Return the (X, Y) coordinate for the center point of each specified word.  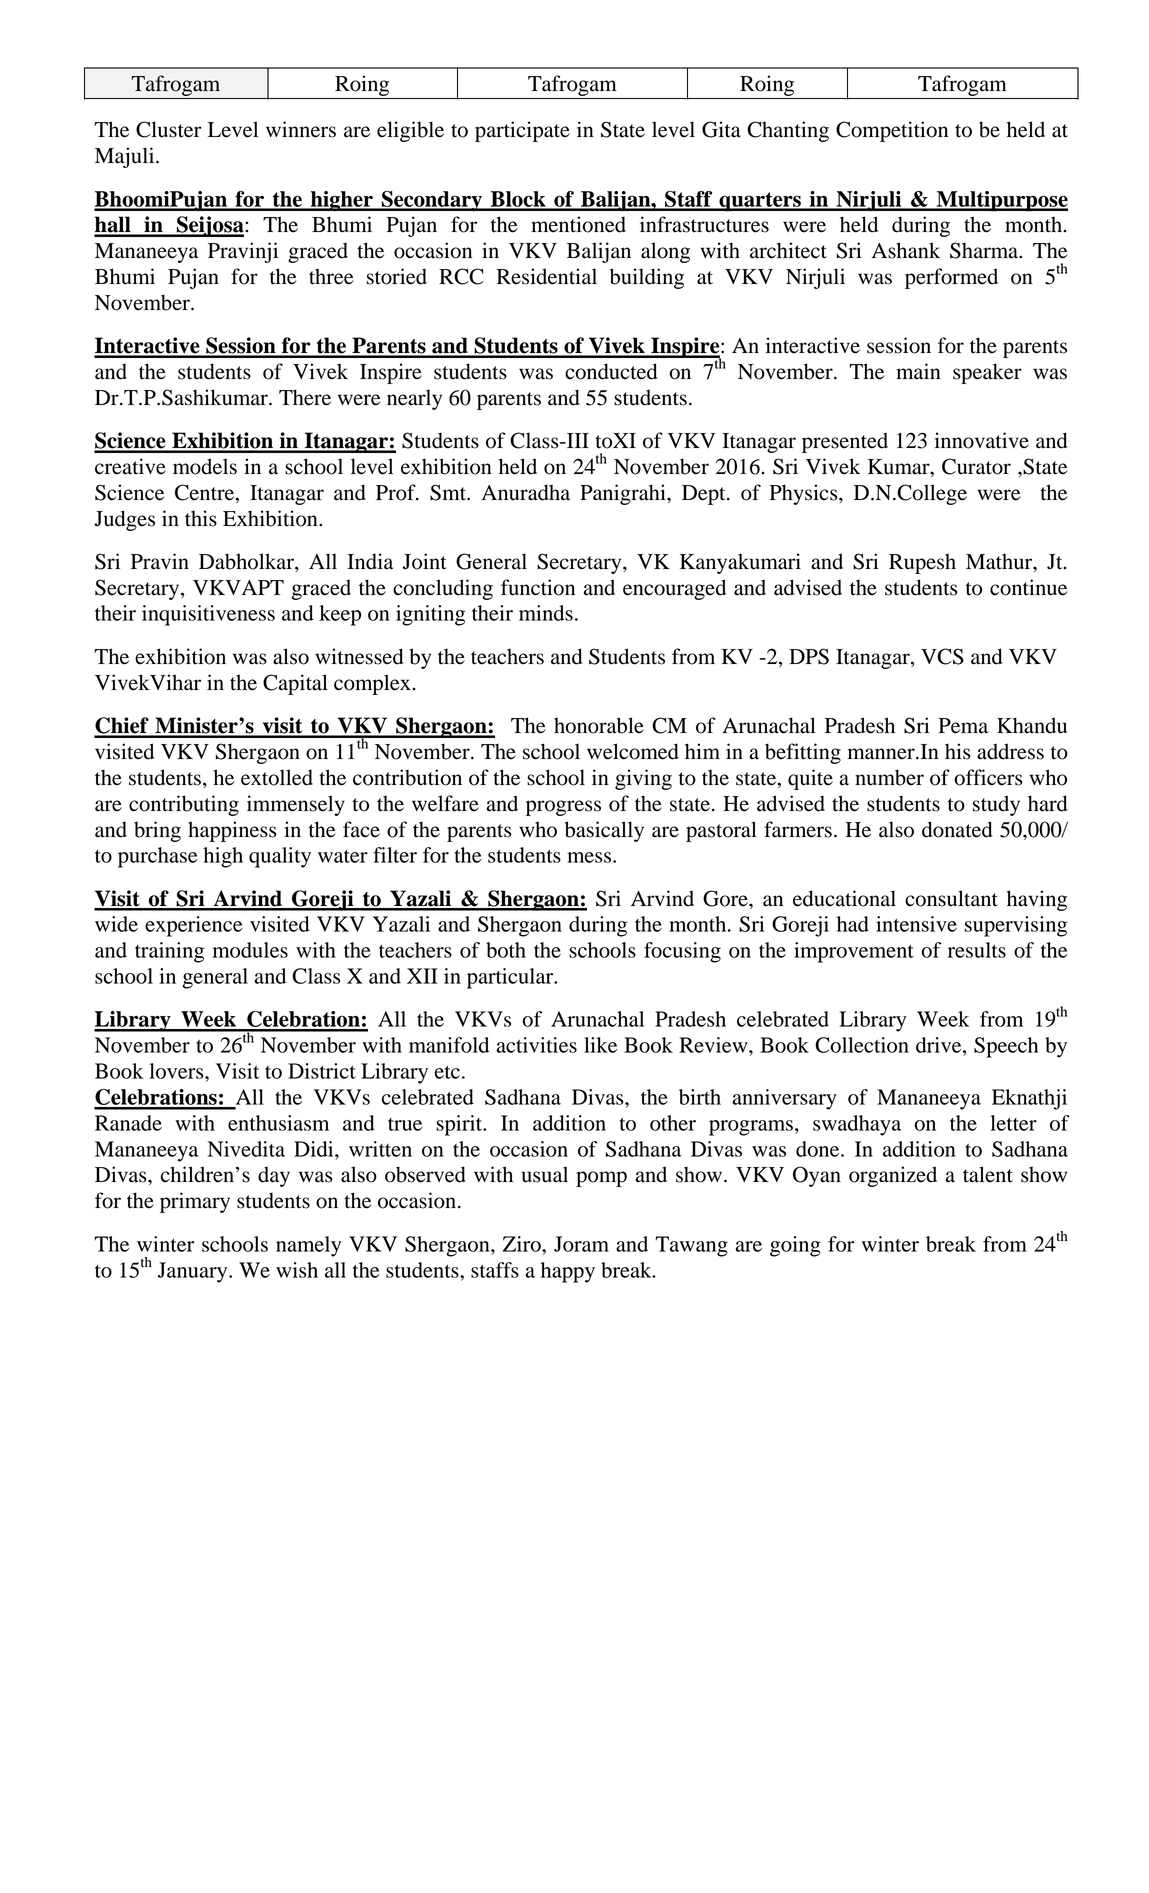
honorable (599, 725)
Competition (892, 131)
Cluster (169, 129)
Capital (295, 684)
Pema (963, 726)
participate (522, 131)
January (194, 1272)
